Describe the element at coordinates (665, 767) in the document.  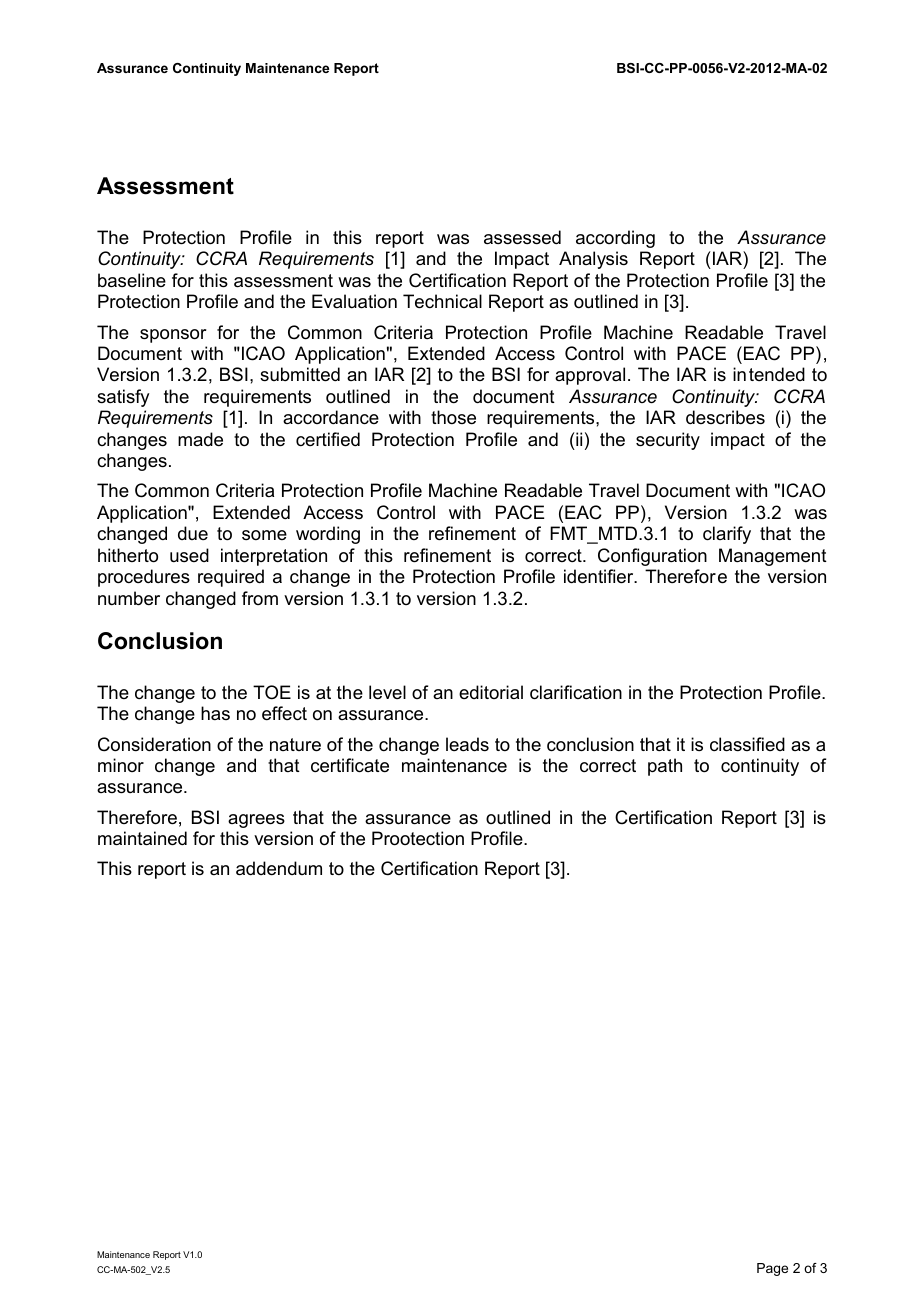
I see `path` at that location.
